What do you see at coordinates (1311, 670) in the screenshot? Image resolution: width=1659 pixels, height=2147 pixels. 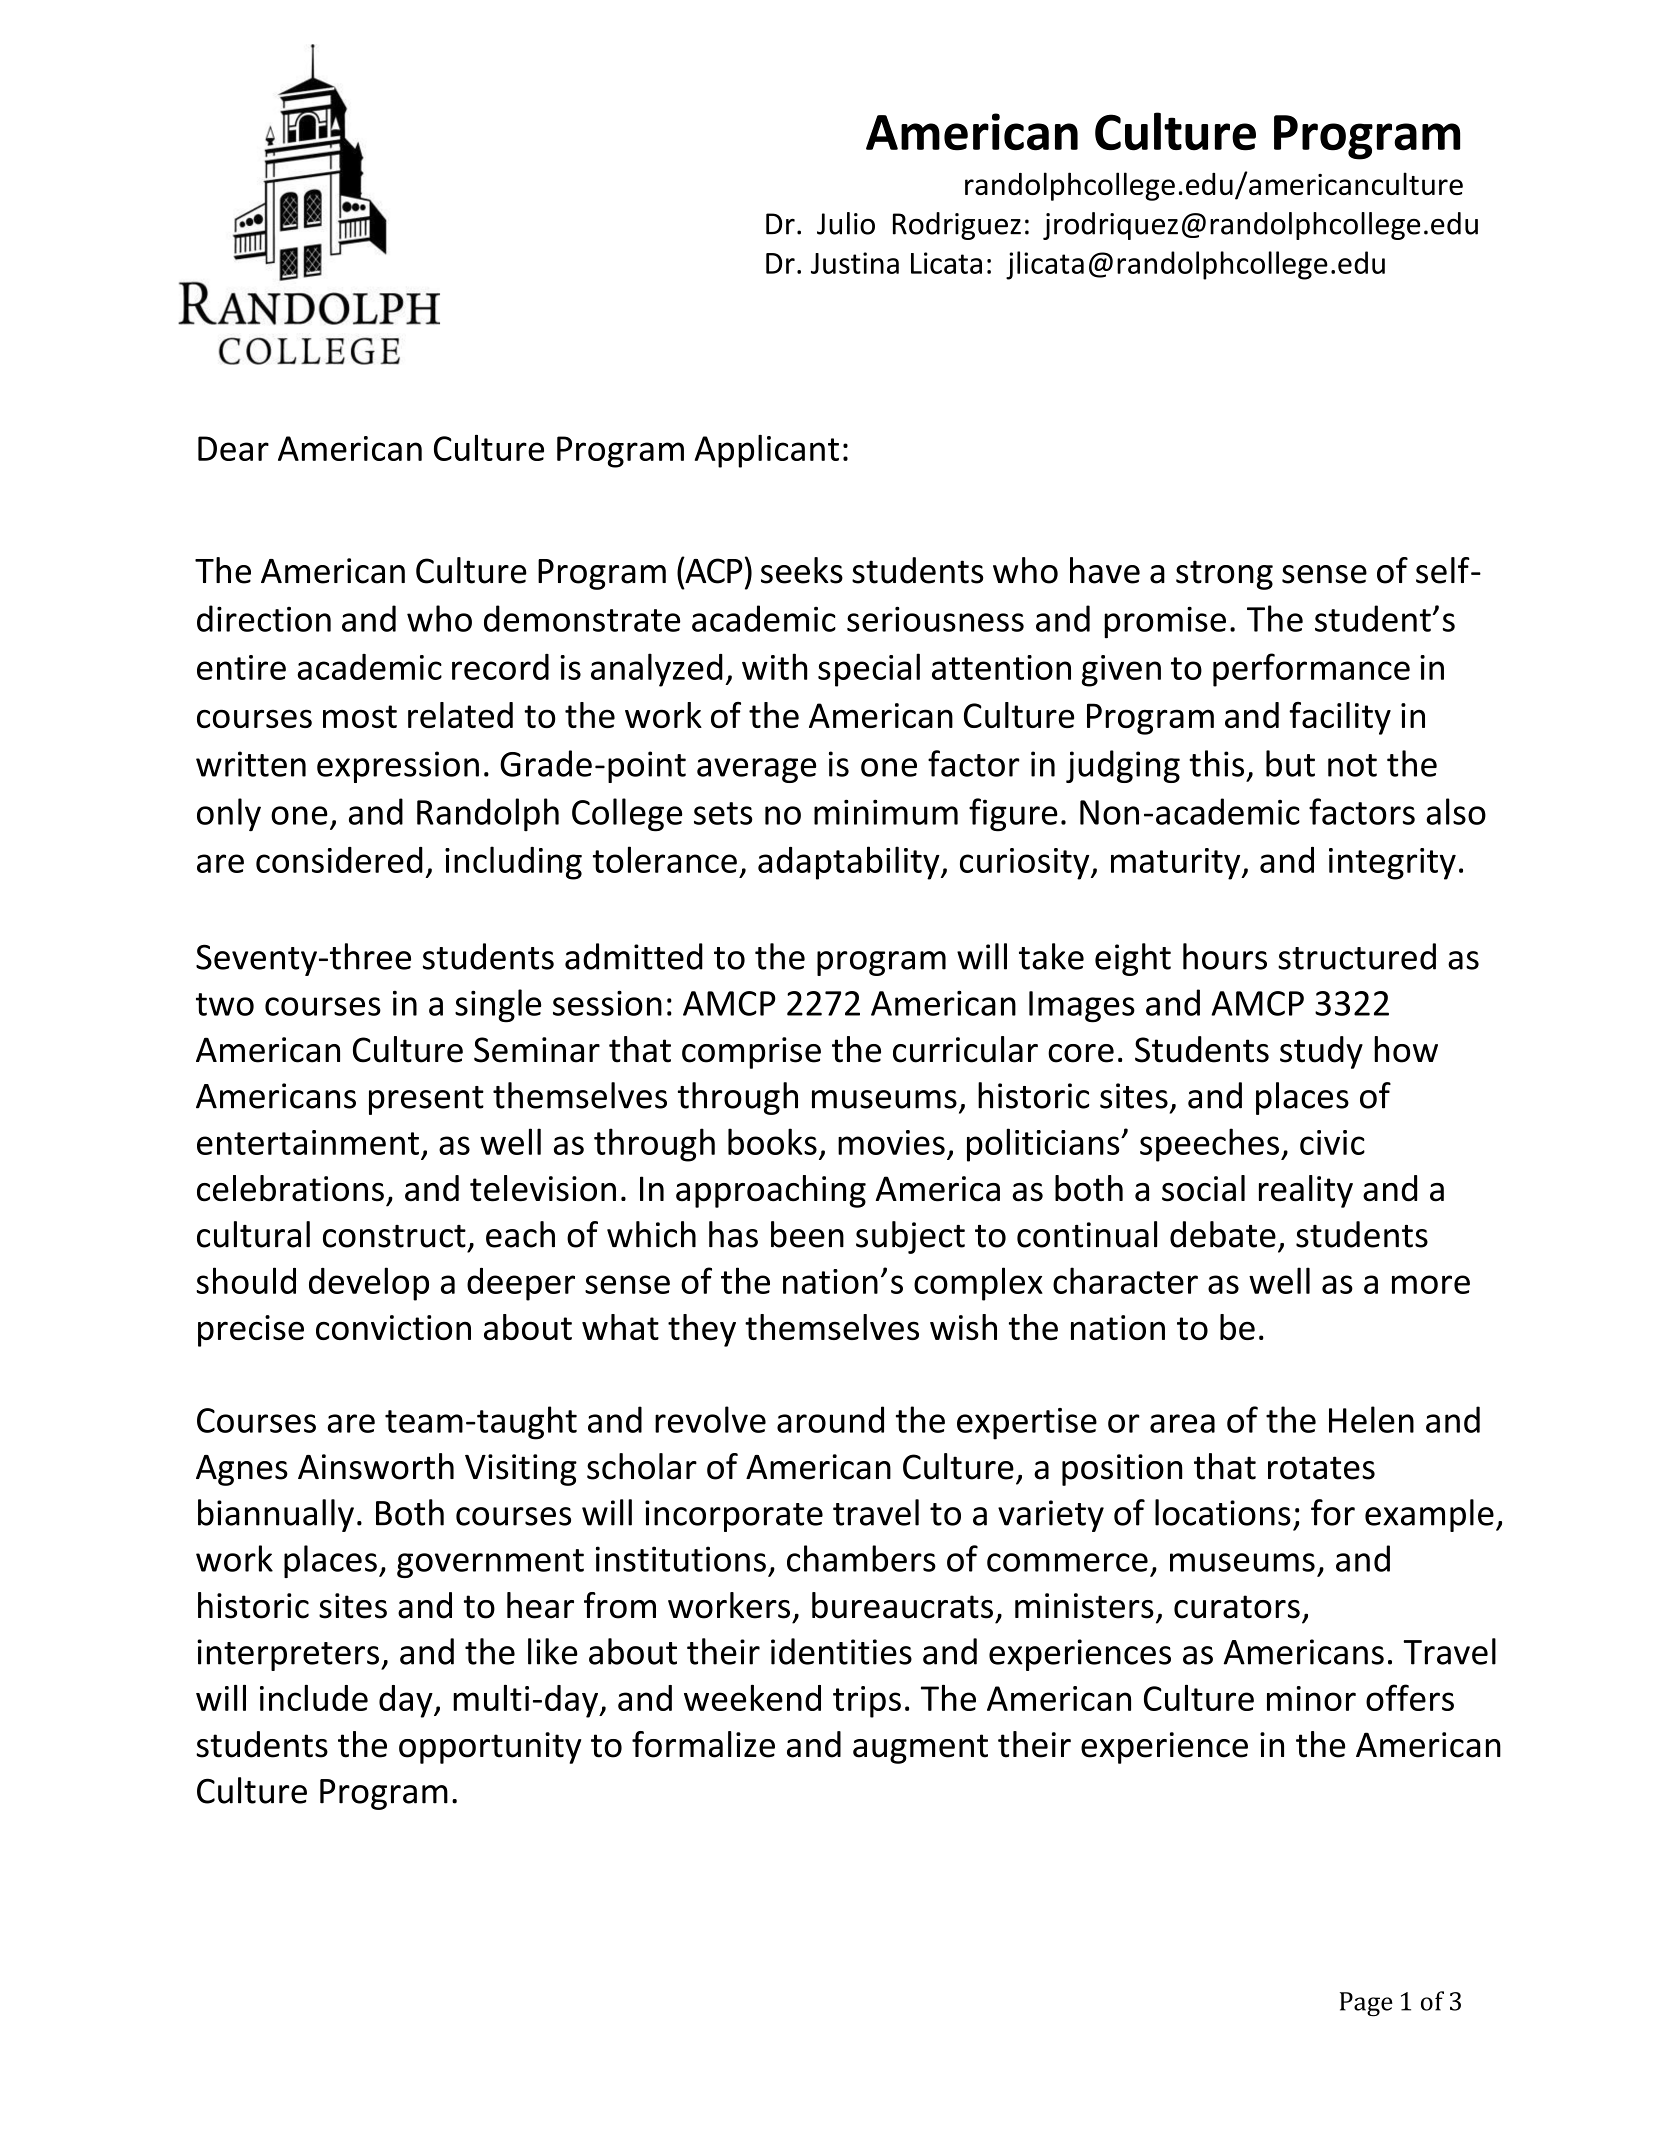 I see `performance` at bounding box center [1311, 670].
